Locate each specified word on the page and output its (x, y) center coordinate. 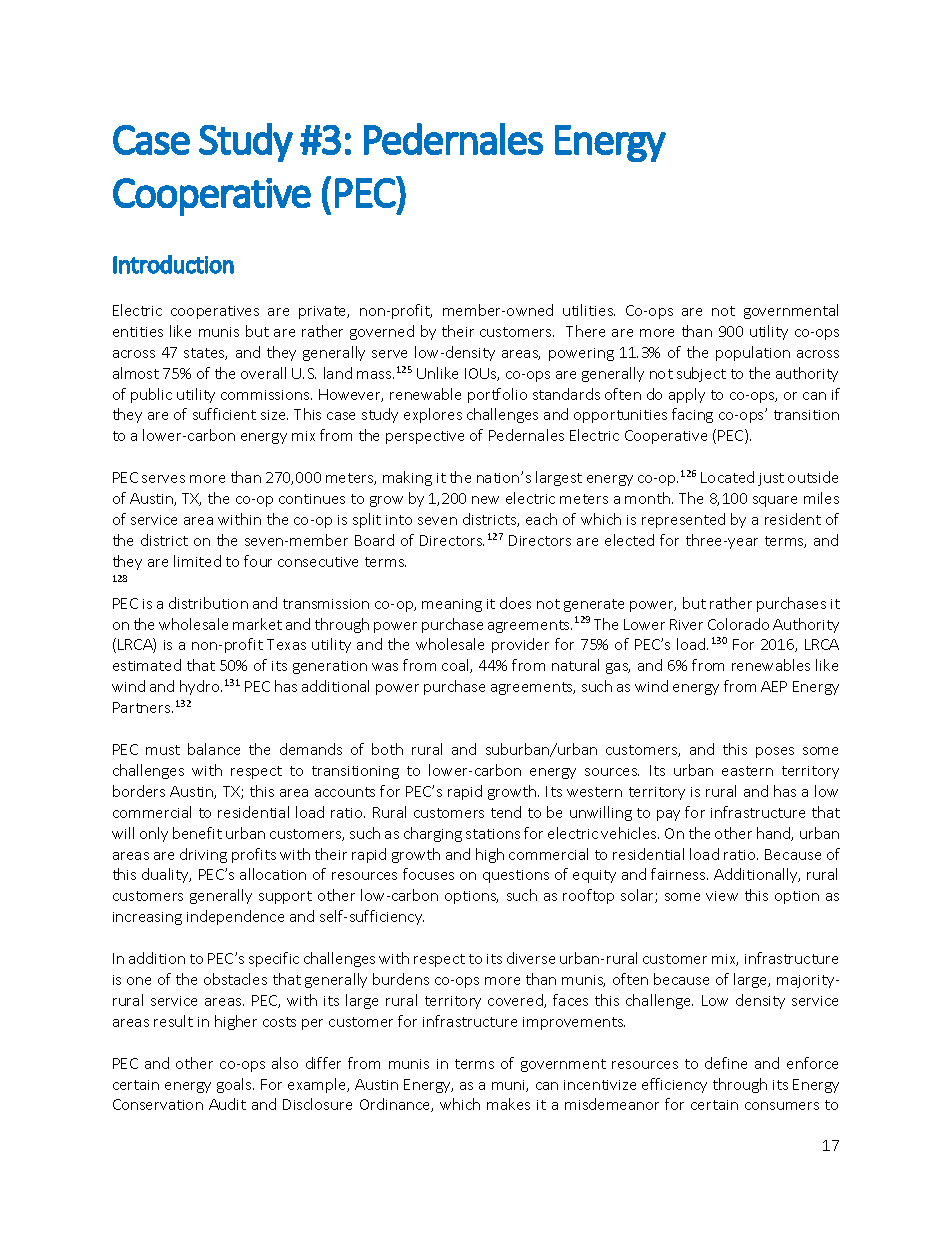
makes (508, 1104)
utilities (589, 310)
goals (235, 1085)
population (753, 353)
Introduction (173, 264)
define (726, 1063)
